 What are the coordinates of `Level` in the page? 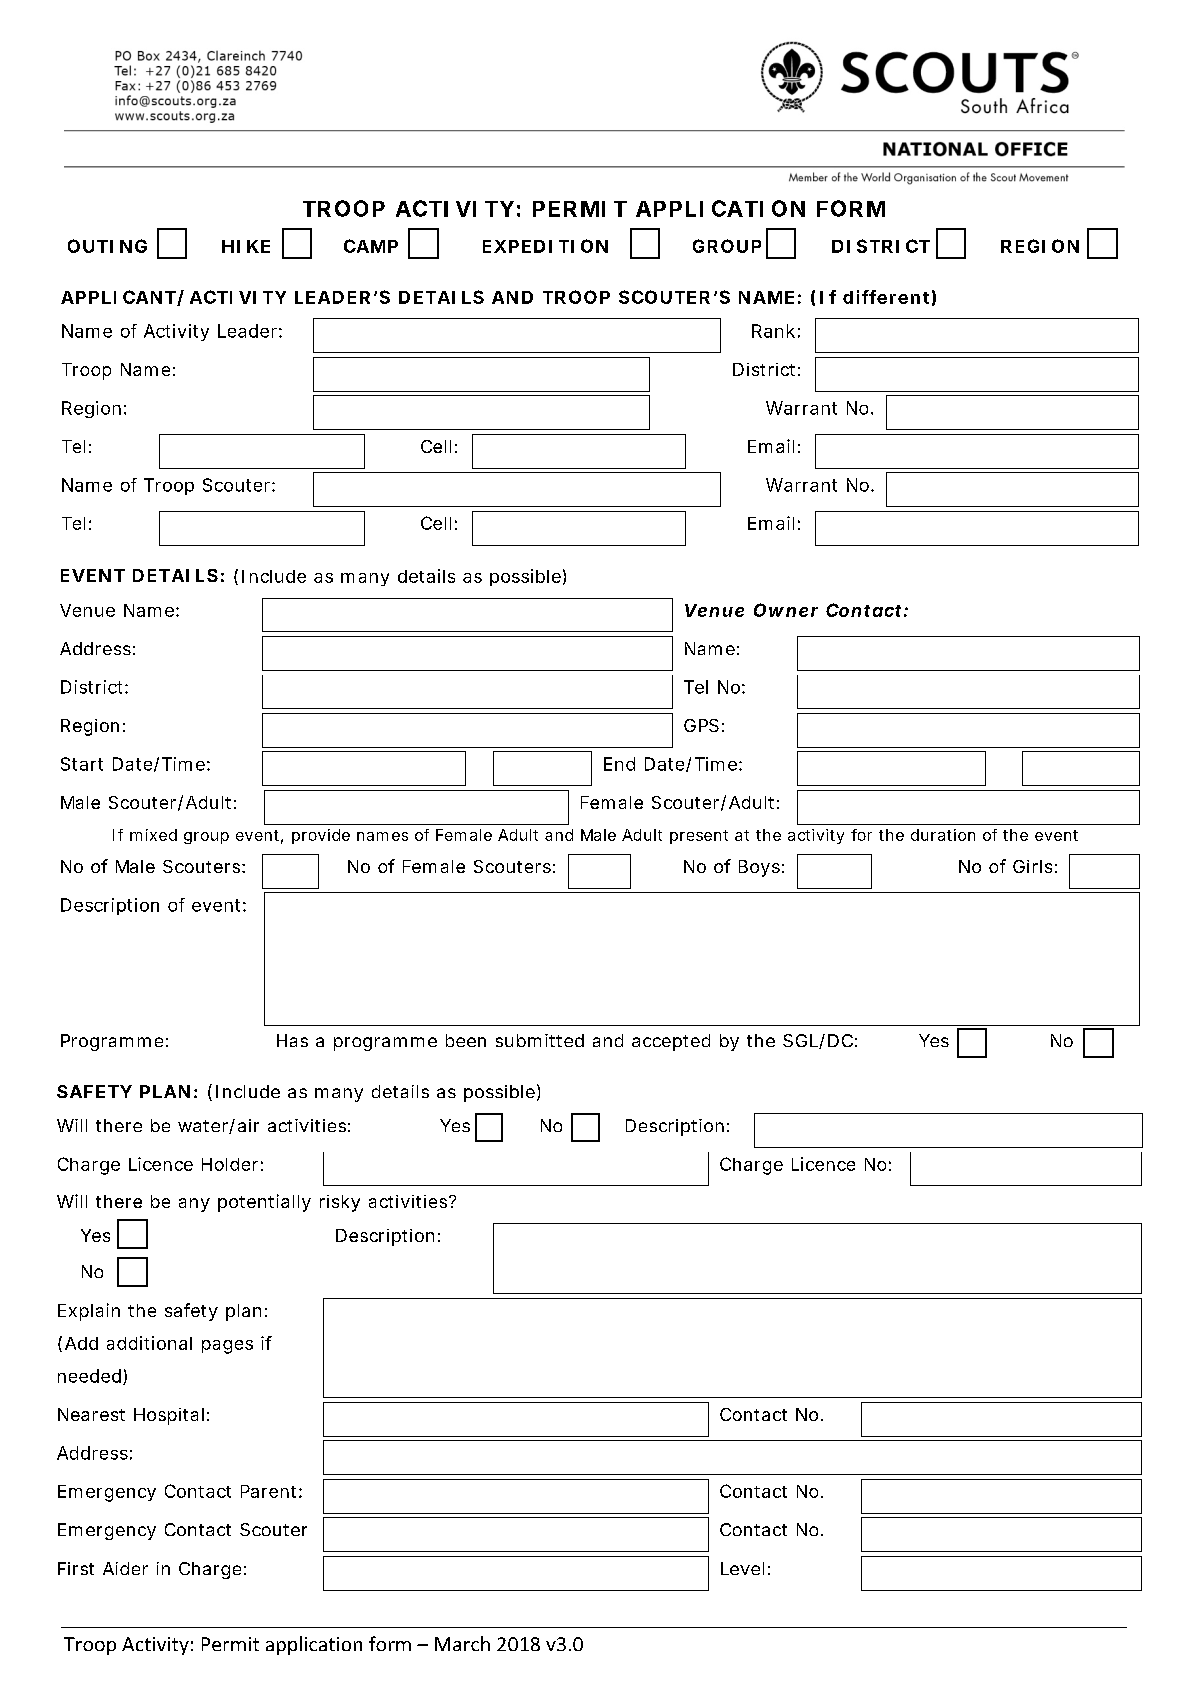 It's located at (742, 1568).
